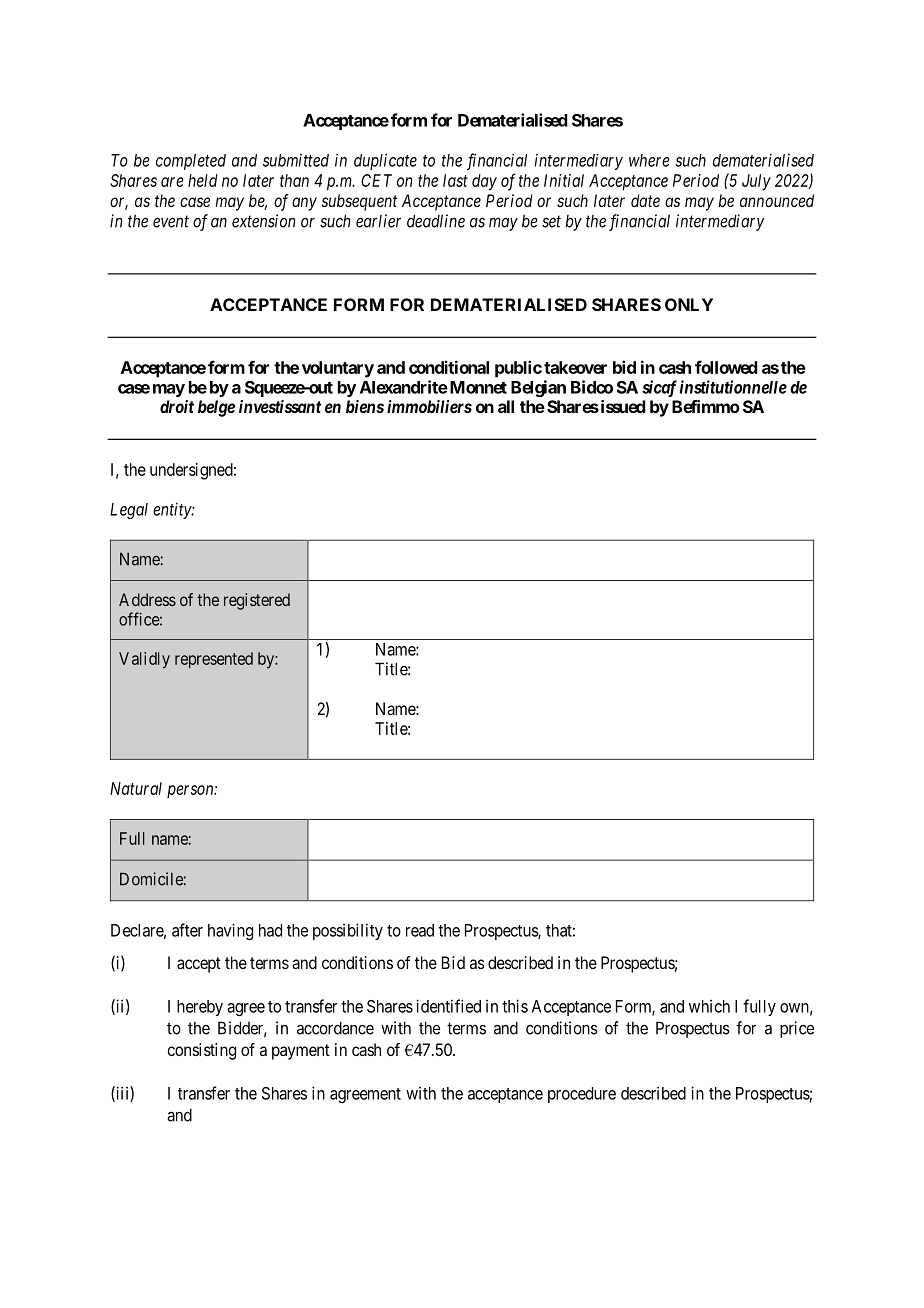 Image resolution: width=924 pixels, height=1308 pixels. I want to click on identified, so click(448, 1006).
